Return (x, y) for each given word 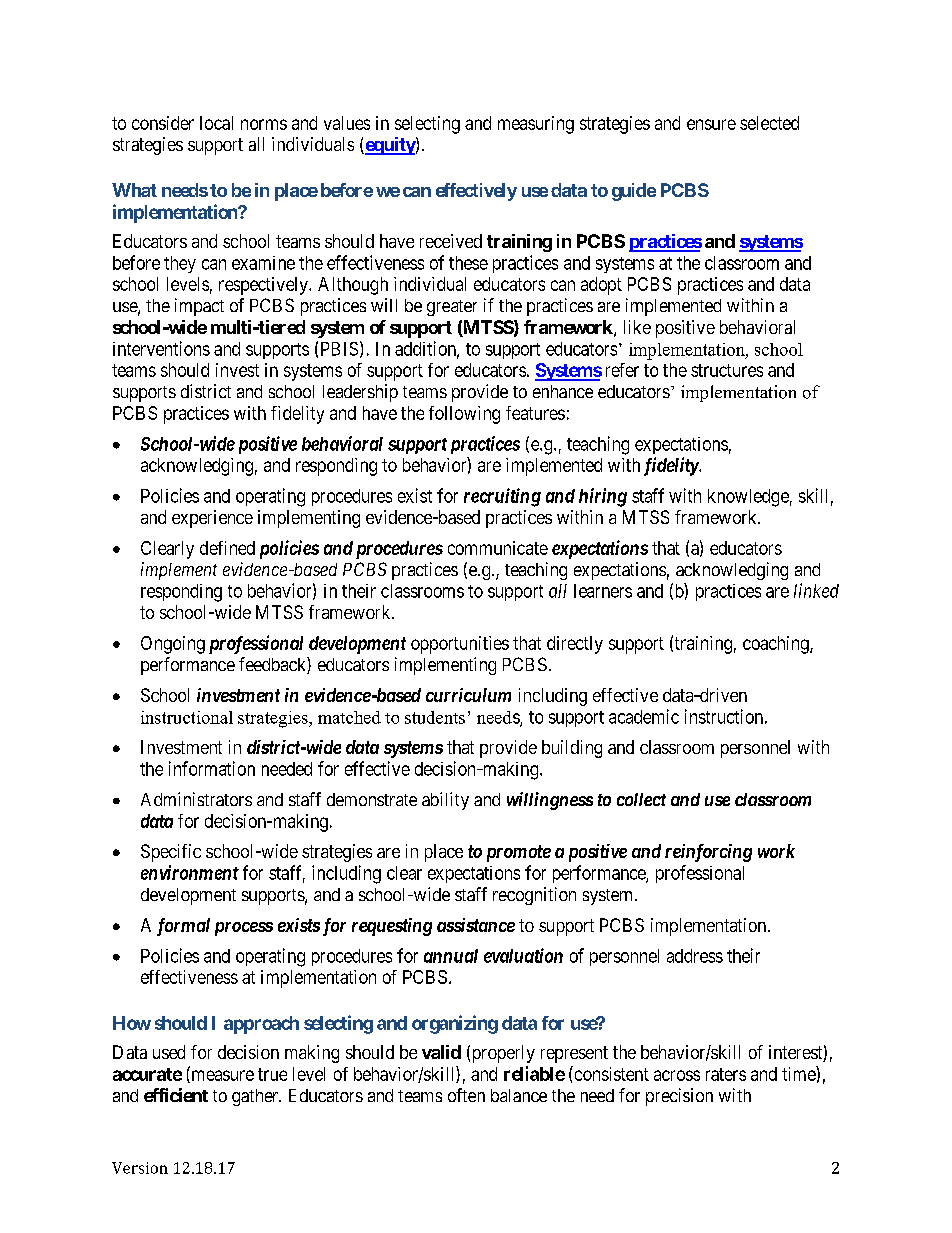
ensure (711, 124)
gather (256, 1097)
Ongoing (173, 645)
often (466, 1095)
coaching (777, 645)
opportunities (460, 645)
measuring (536, 125)
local (216, 123)
